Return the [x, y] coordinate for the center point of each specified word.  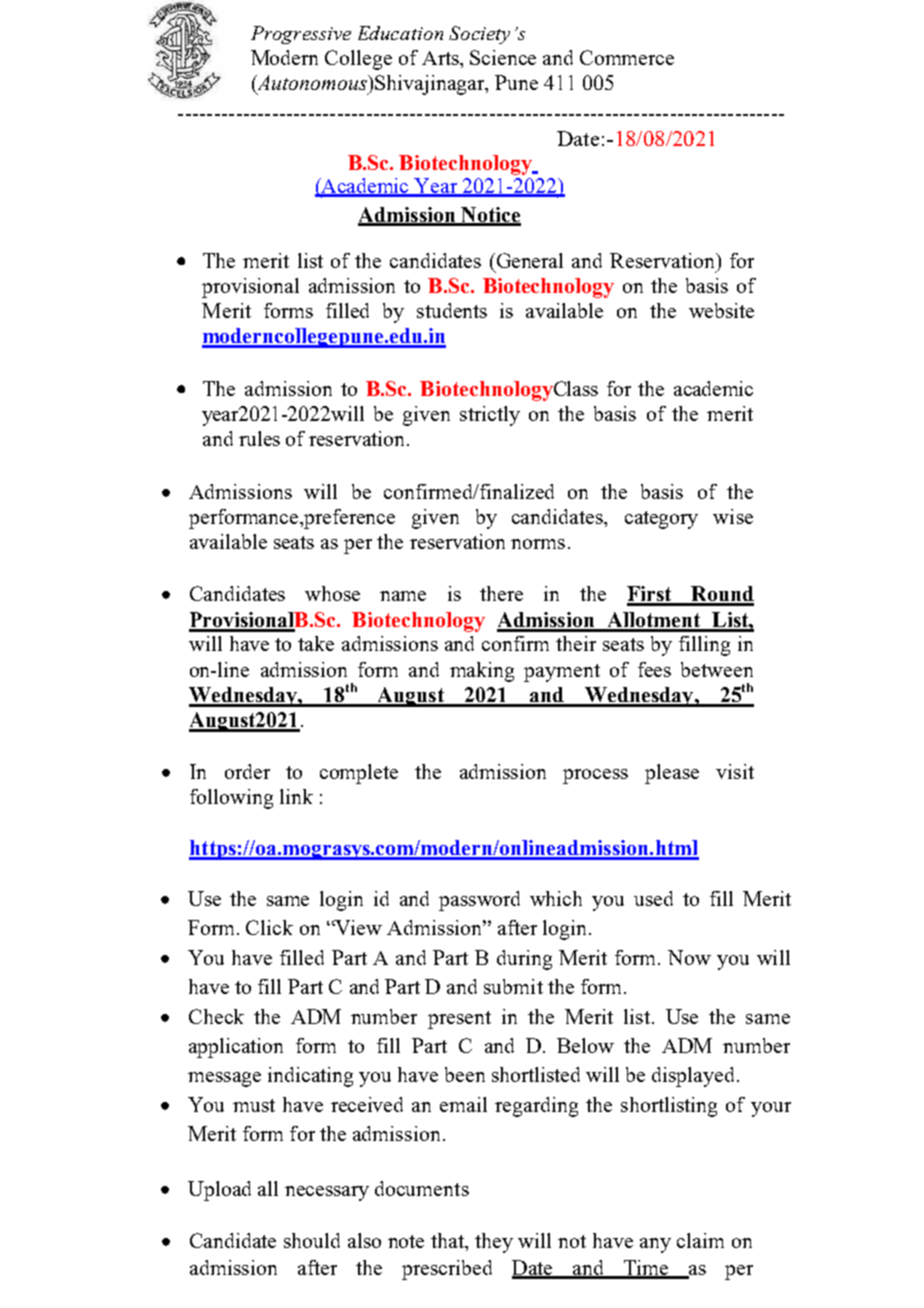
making [482, 672]
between [717, 669]
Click [269, 927]
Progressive [301, 35]
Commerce [627, 57]
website [721, 310]
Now [689, 957]
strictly [490, 416]
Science [503, 57]
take [316, 643]
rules [259, 438]
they [494, 1243]
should [312, 1240]
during [524, 960]
